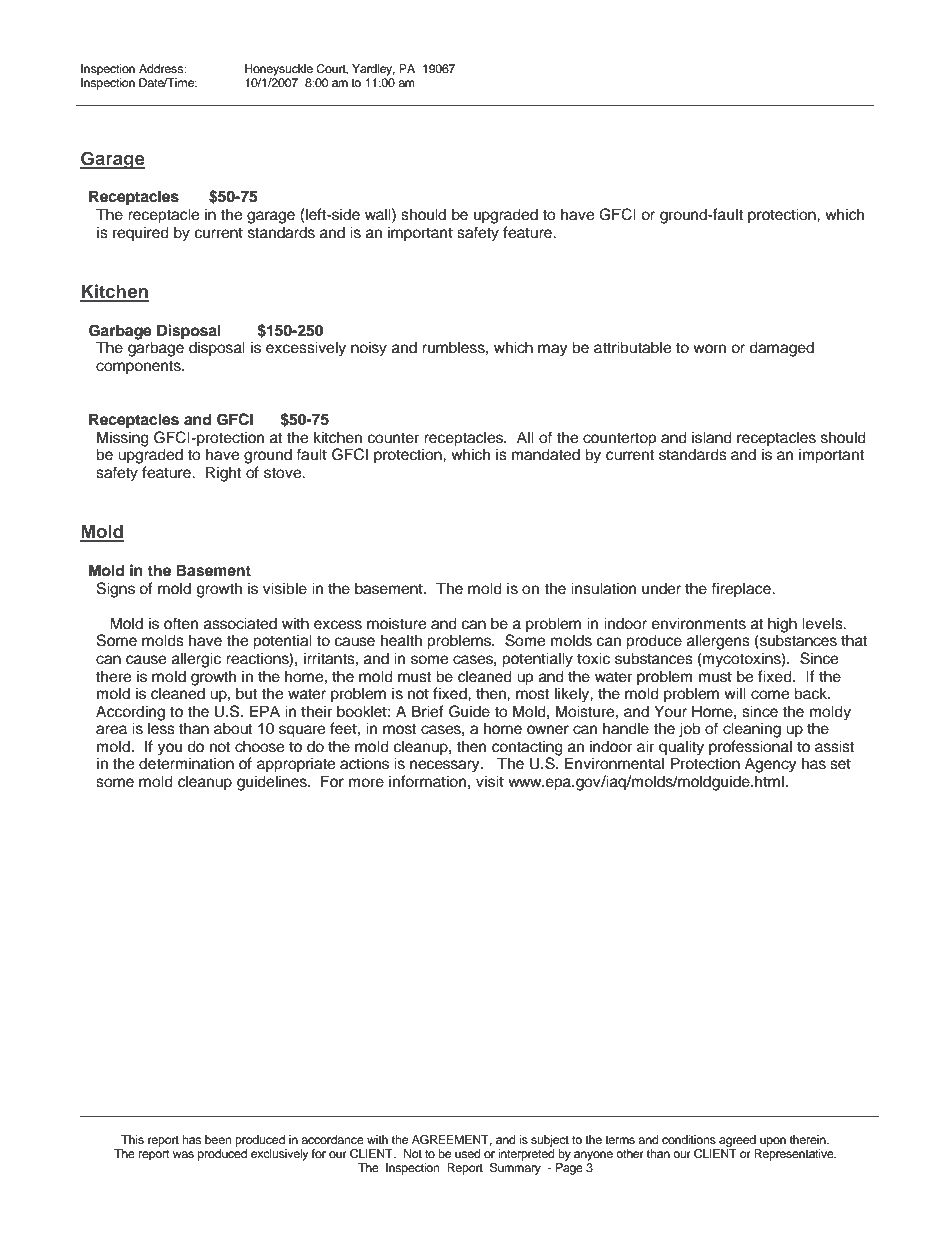 The image size is (952, 1233). What do you see at coordinates (490, 781) in the page?
I see `visit` at bounding box center [490, 781].
